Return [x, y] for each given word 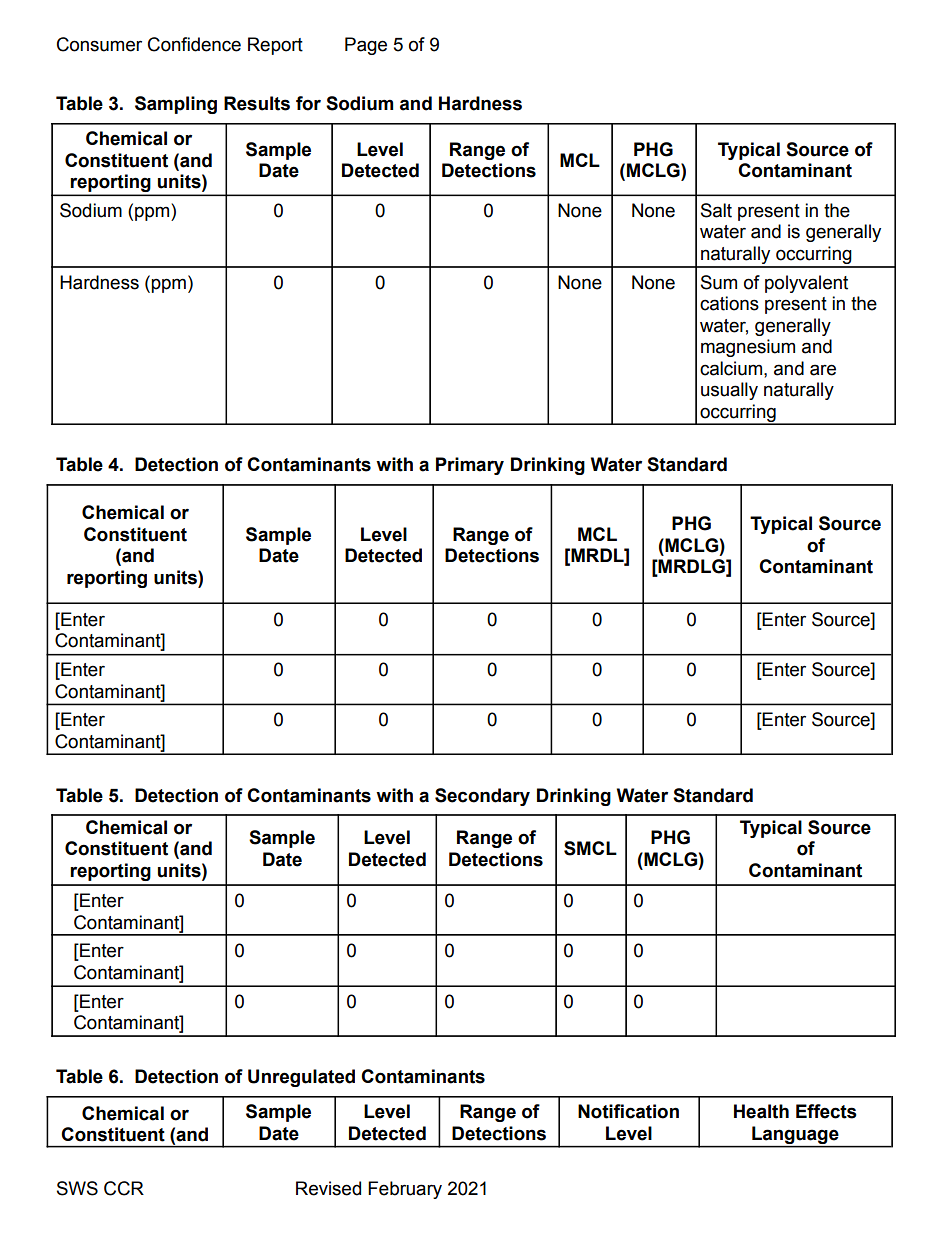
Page [366, 46]
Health [761, 1111]
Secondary [482, 797]
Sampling [176, 105]
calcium [732, 368]
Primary [470, 466]
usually [729, 391]
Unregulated [301, 1078]
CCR [124, 1188]
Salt [716, 210]
